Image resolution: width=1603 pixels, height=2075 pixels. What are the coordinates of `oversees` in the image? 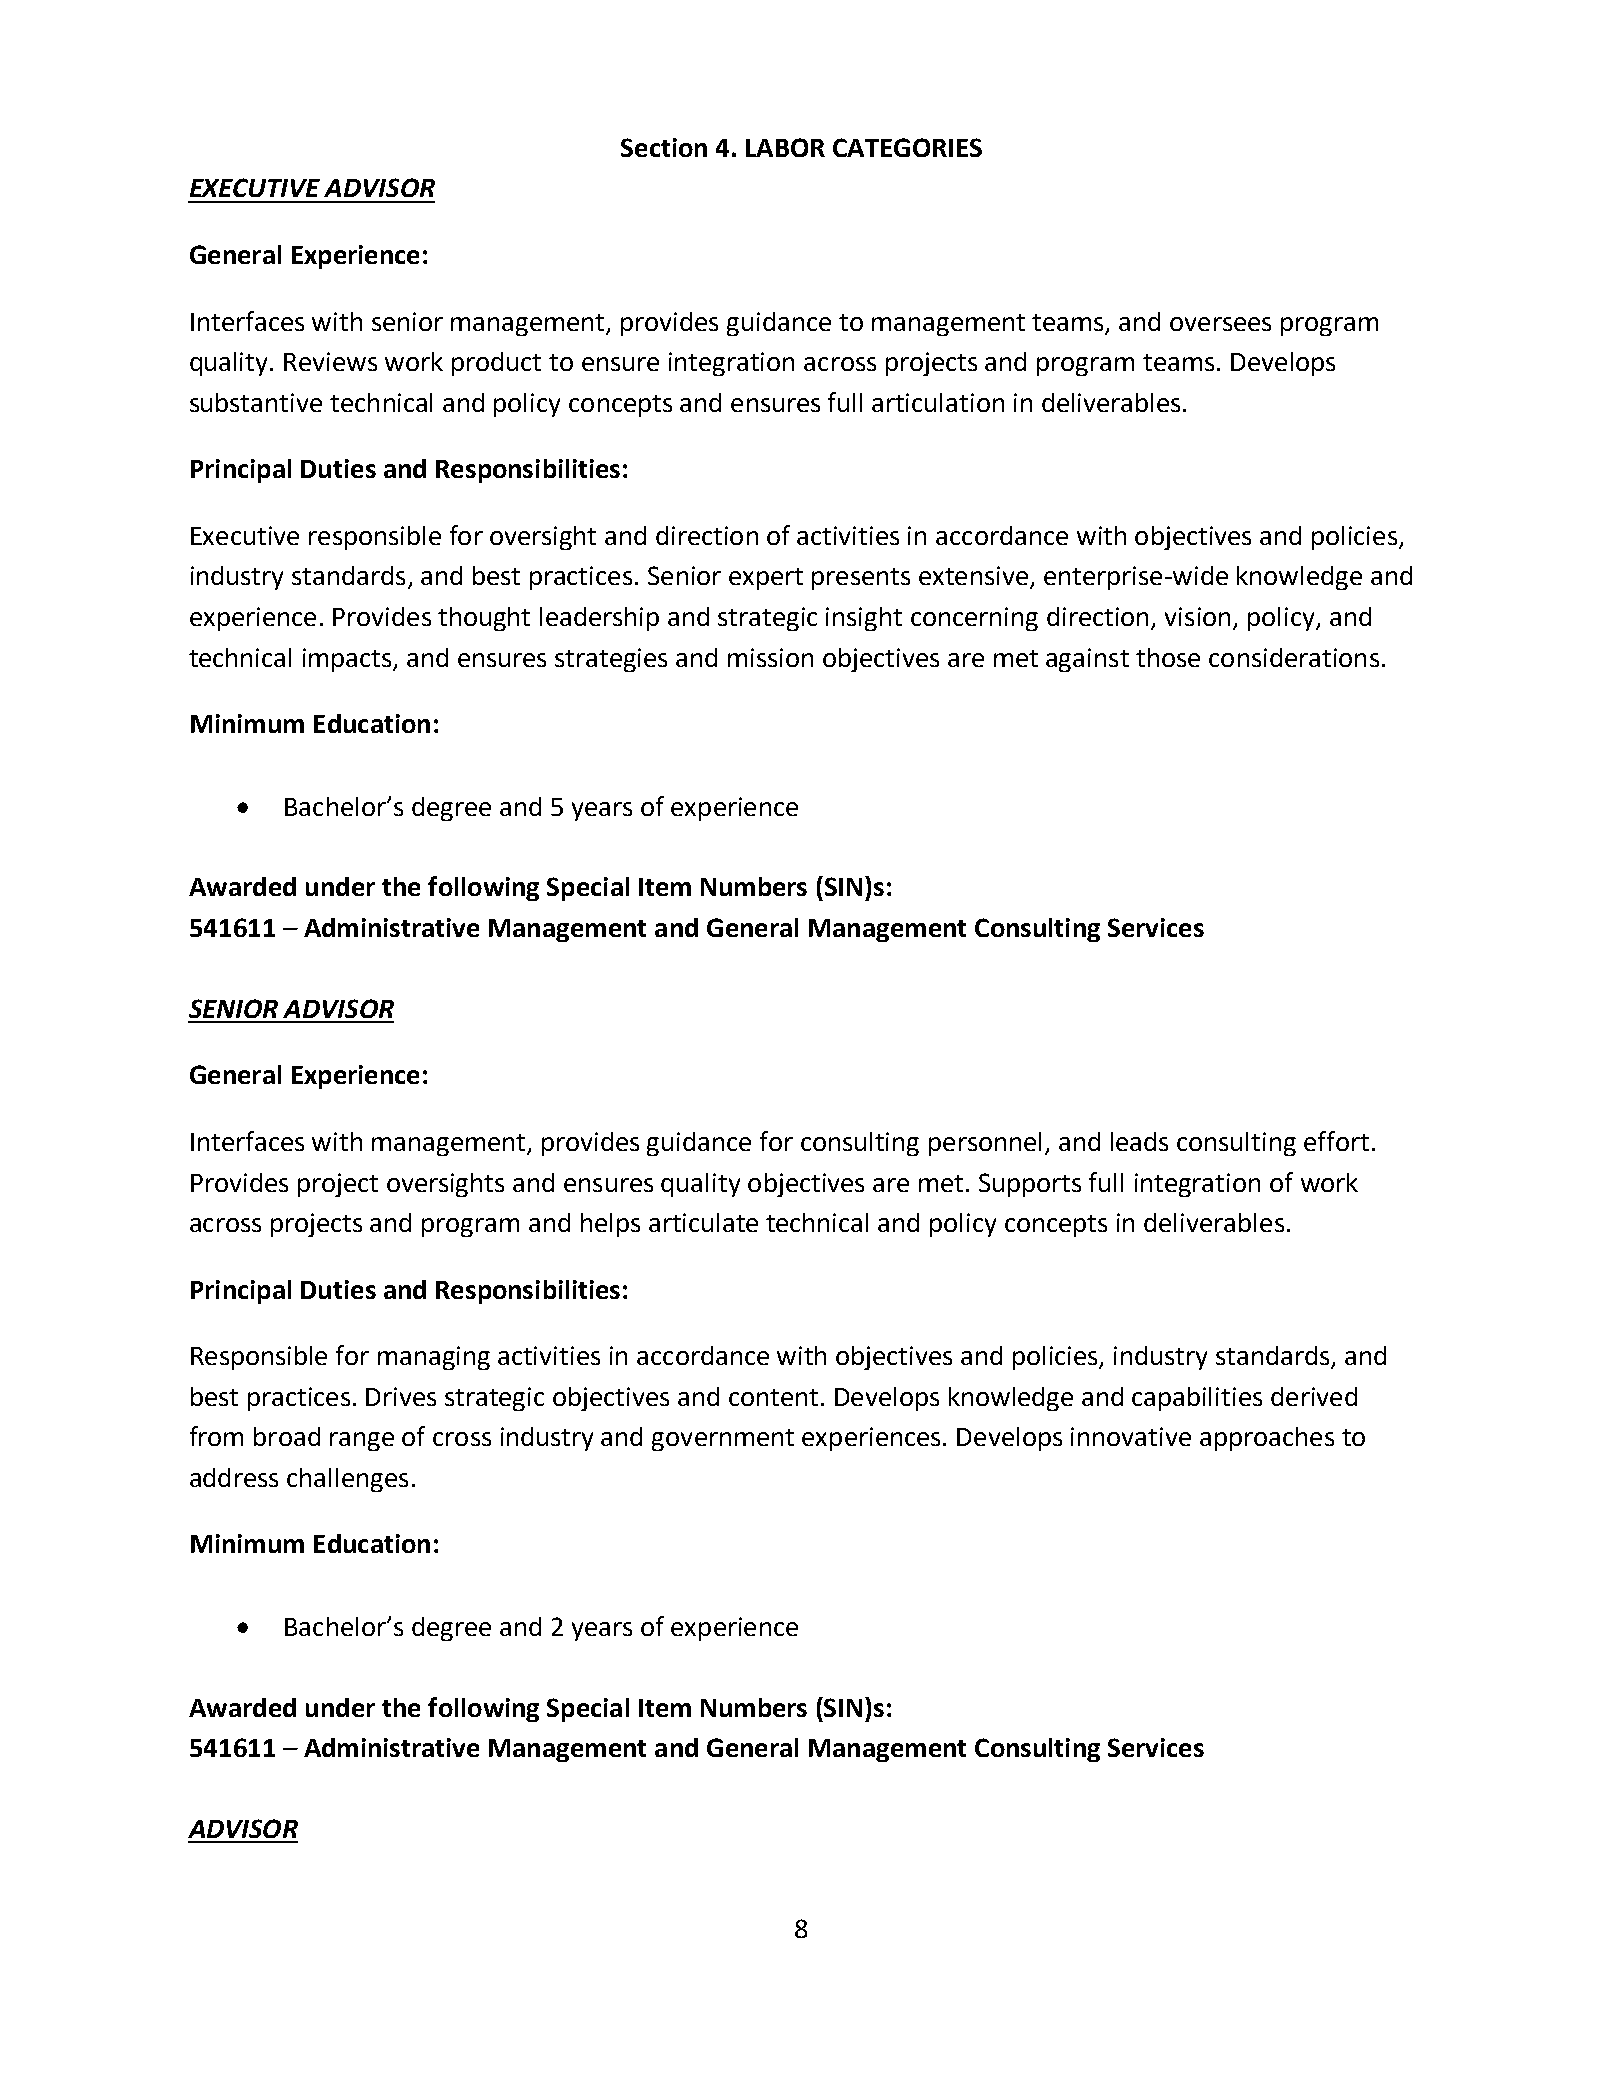 It's located at (1220, 324).
